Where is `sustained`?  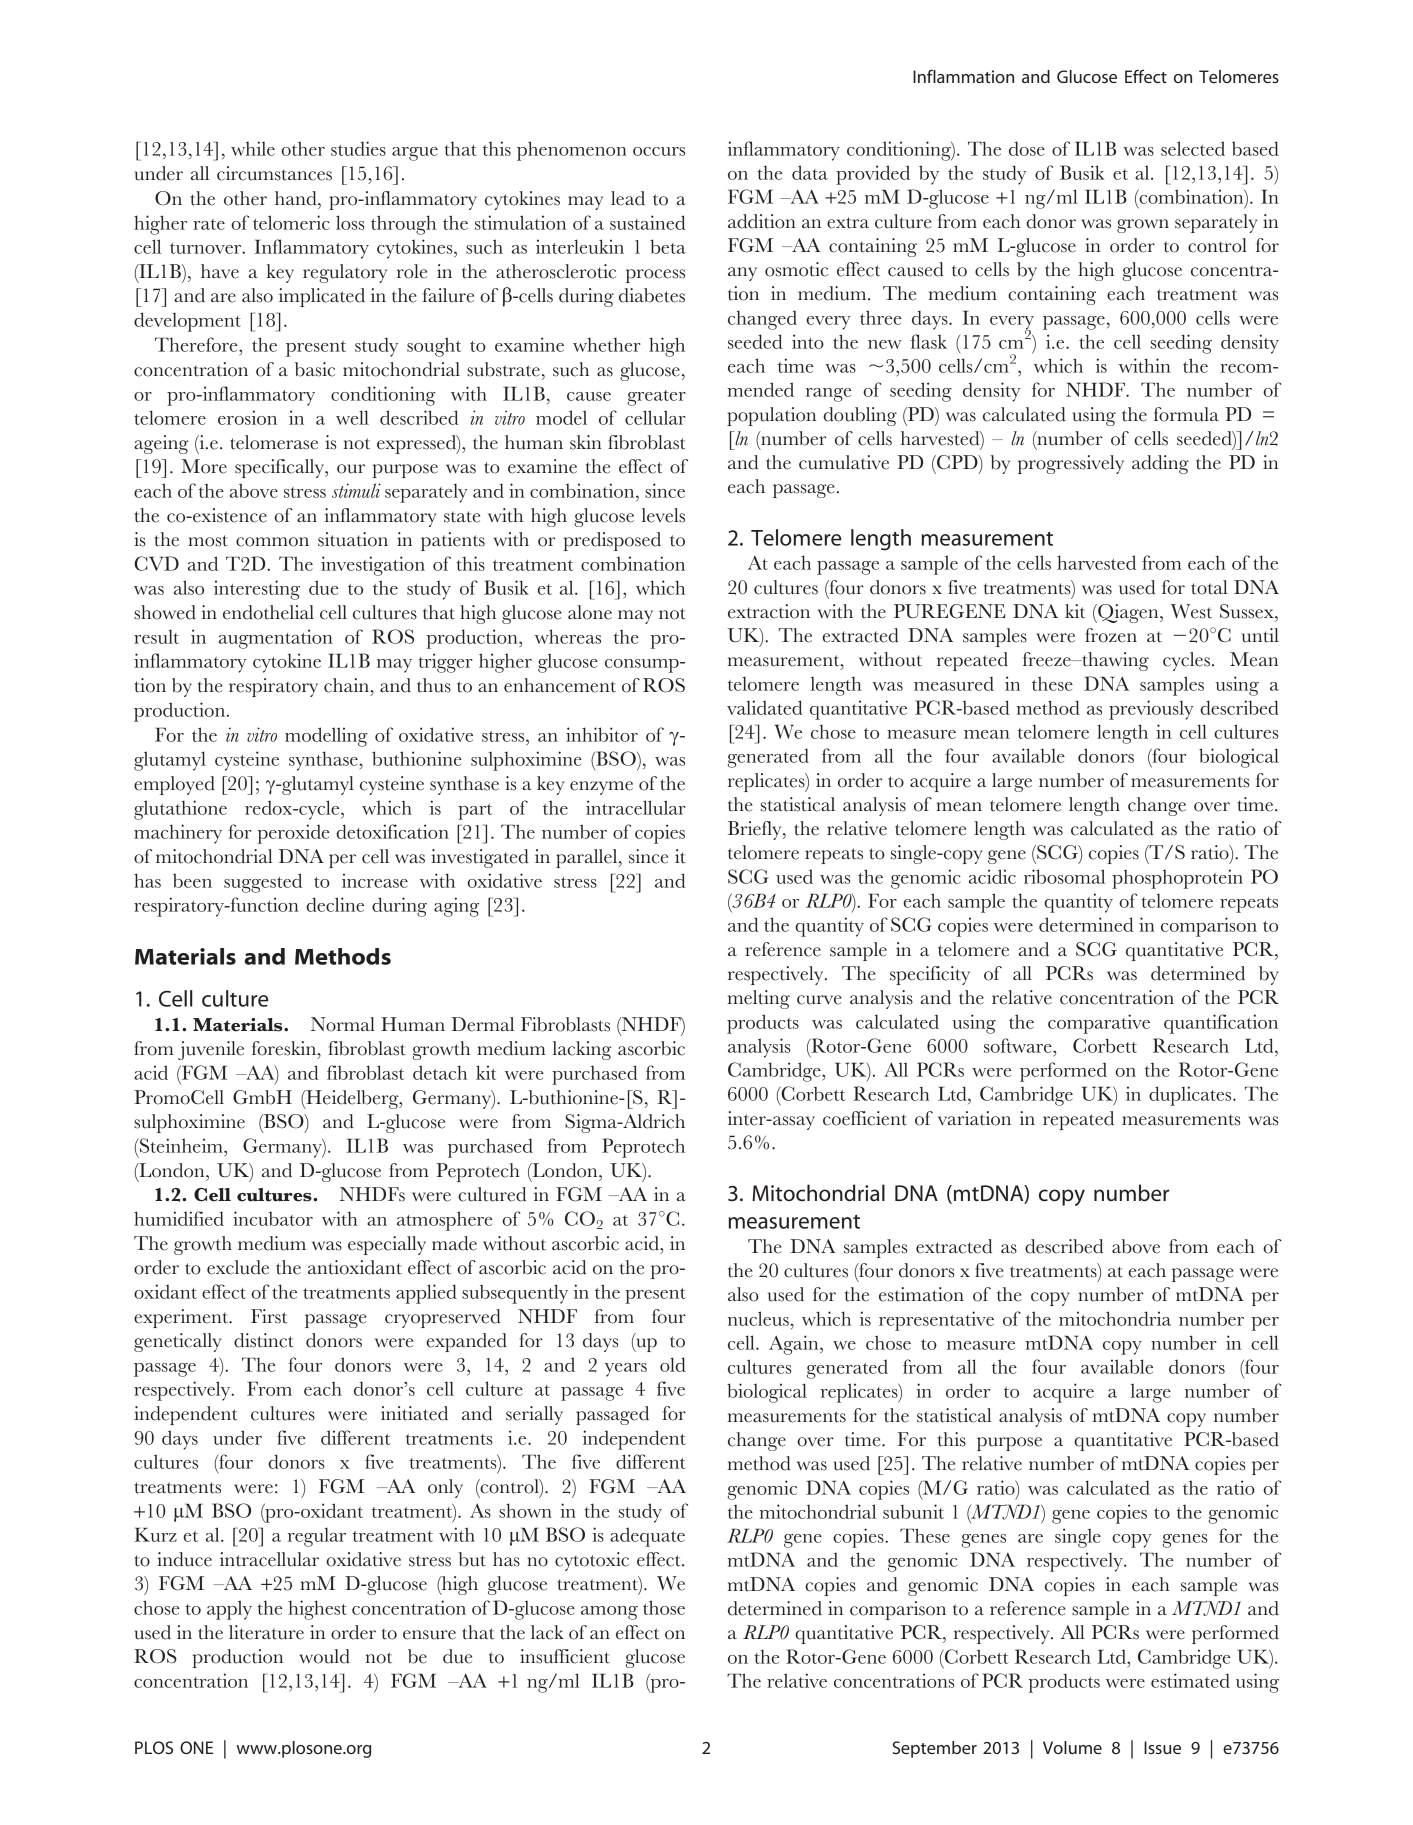
sustained is located at coordinates (647, 222).
